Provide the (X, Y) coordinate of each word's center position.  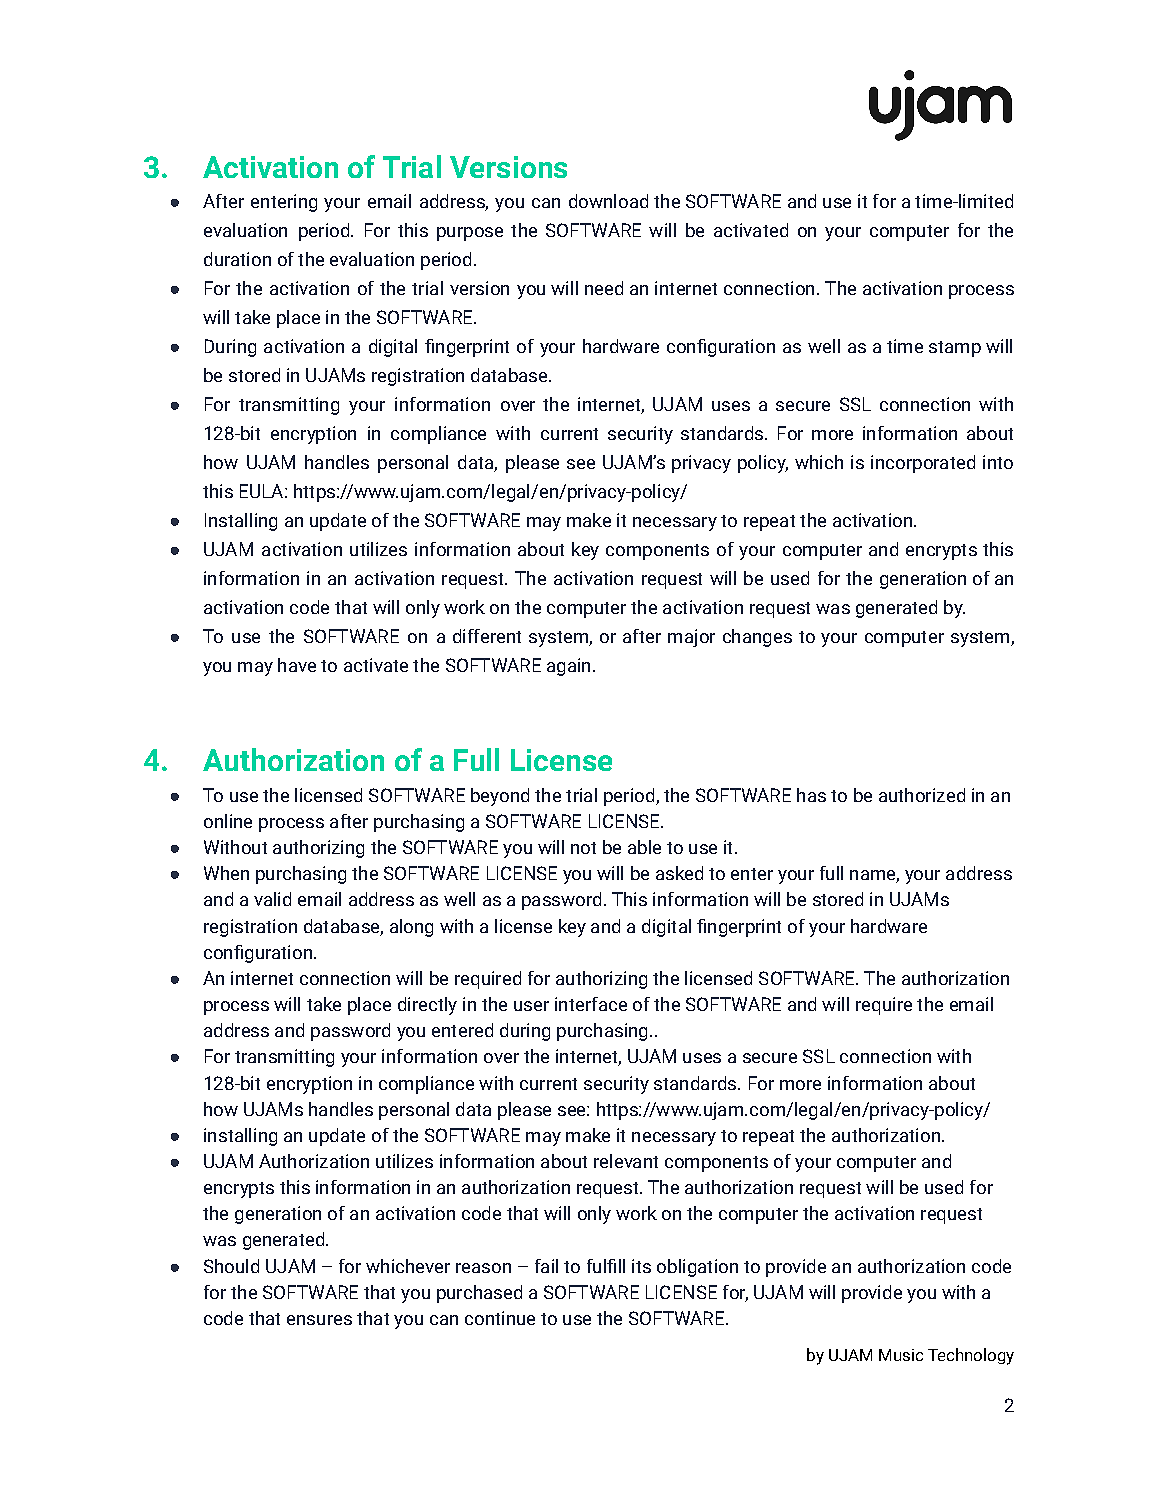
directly (427, 1006)
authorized (922, 795)
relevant (626, 1161)
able (644, 847)
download (608, 201)
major (691, 638)
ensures (319, 1320)
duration (237, 259)
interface (591, 1004)
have (297, 665)
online (228, 821)
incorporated (923, 464)
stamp (955, 349)
